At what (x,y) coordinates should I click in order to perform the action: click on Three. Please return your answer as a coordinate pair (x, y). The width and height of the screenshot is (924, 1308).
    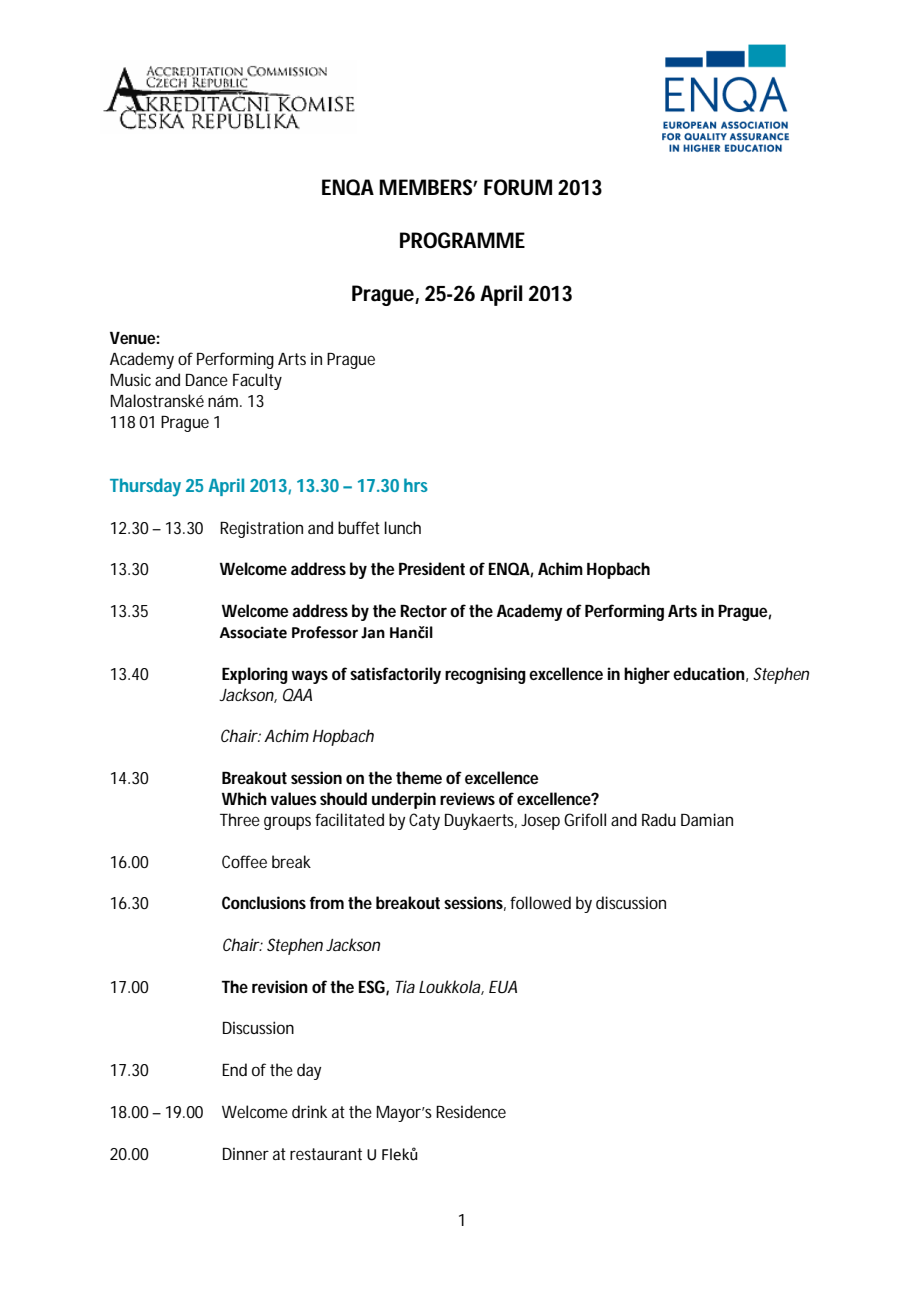
    Looking at the image, I should click on (240, 819).
